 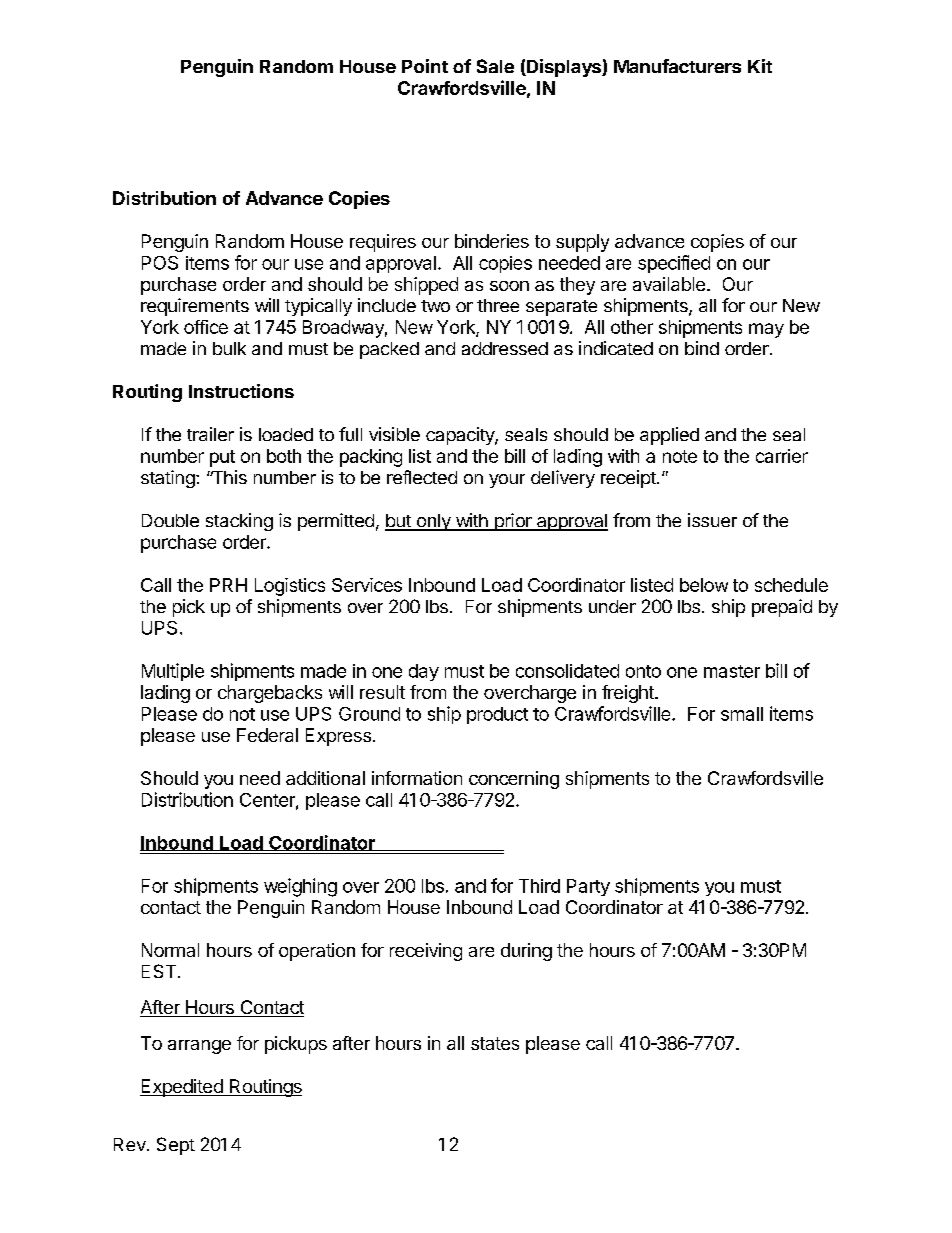 I want to click on Logistics, so click(x=290, y=587).
